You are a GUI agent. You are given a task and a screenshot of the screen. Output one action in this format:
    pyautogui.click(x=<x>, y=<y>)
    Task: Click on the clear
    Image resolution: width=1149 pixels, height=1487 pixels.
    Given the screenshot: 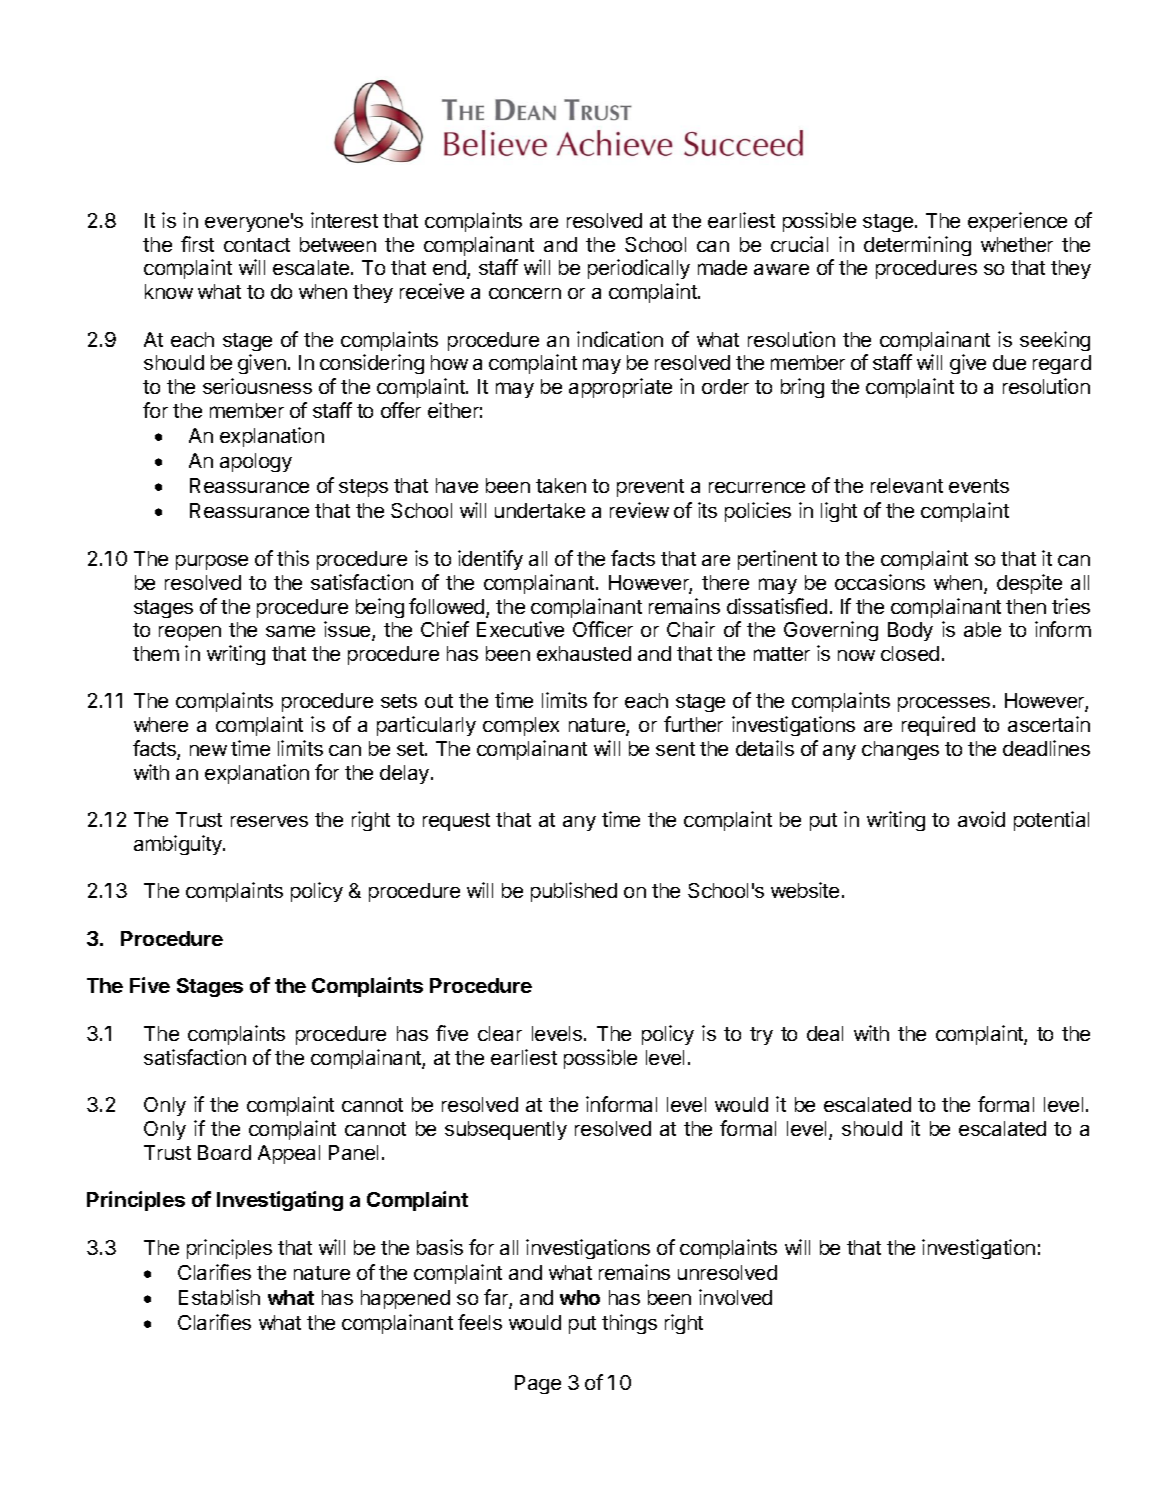 What is the action you would take?
    pyautogui.click(x=500, y=1033)
